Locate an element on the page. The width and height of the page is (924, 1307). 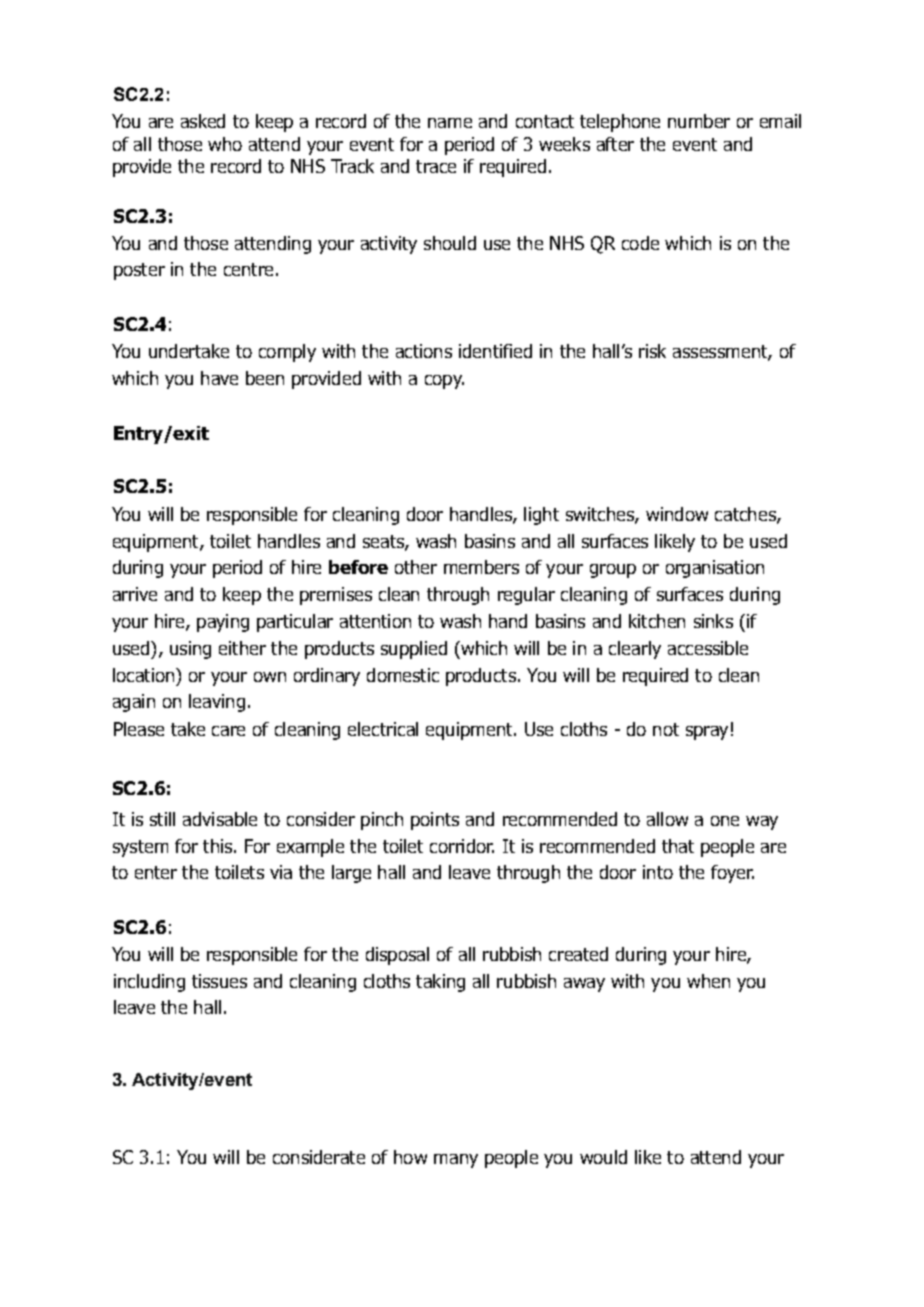
accessible is located at coordinates (708, 648).
